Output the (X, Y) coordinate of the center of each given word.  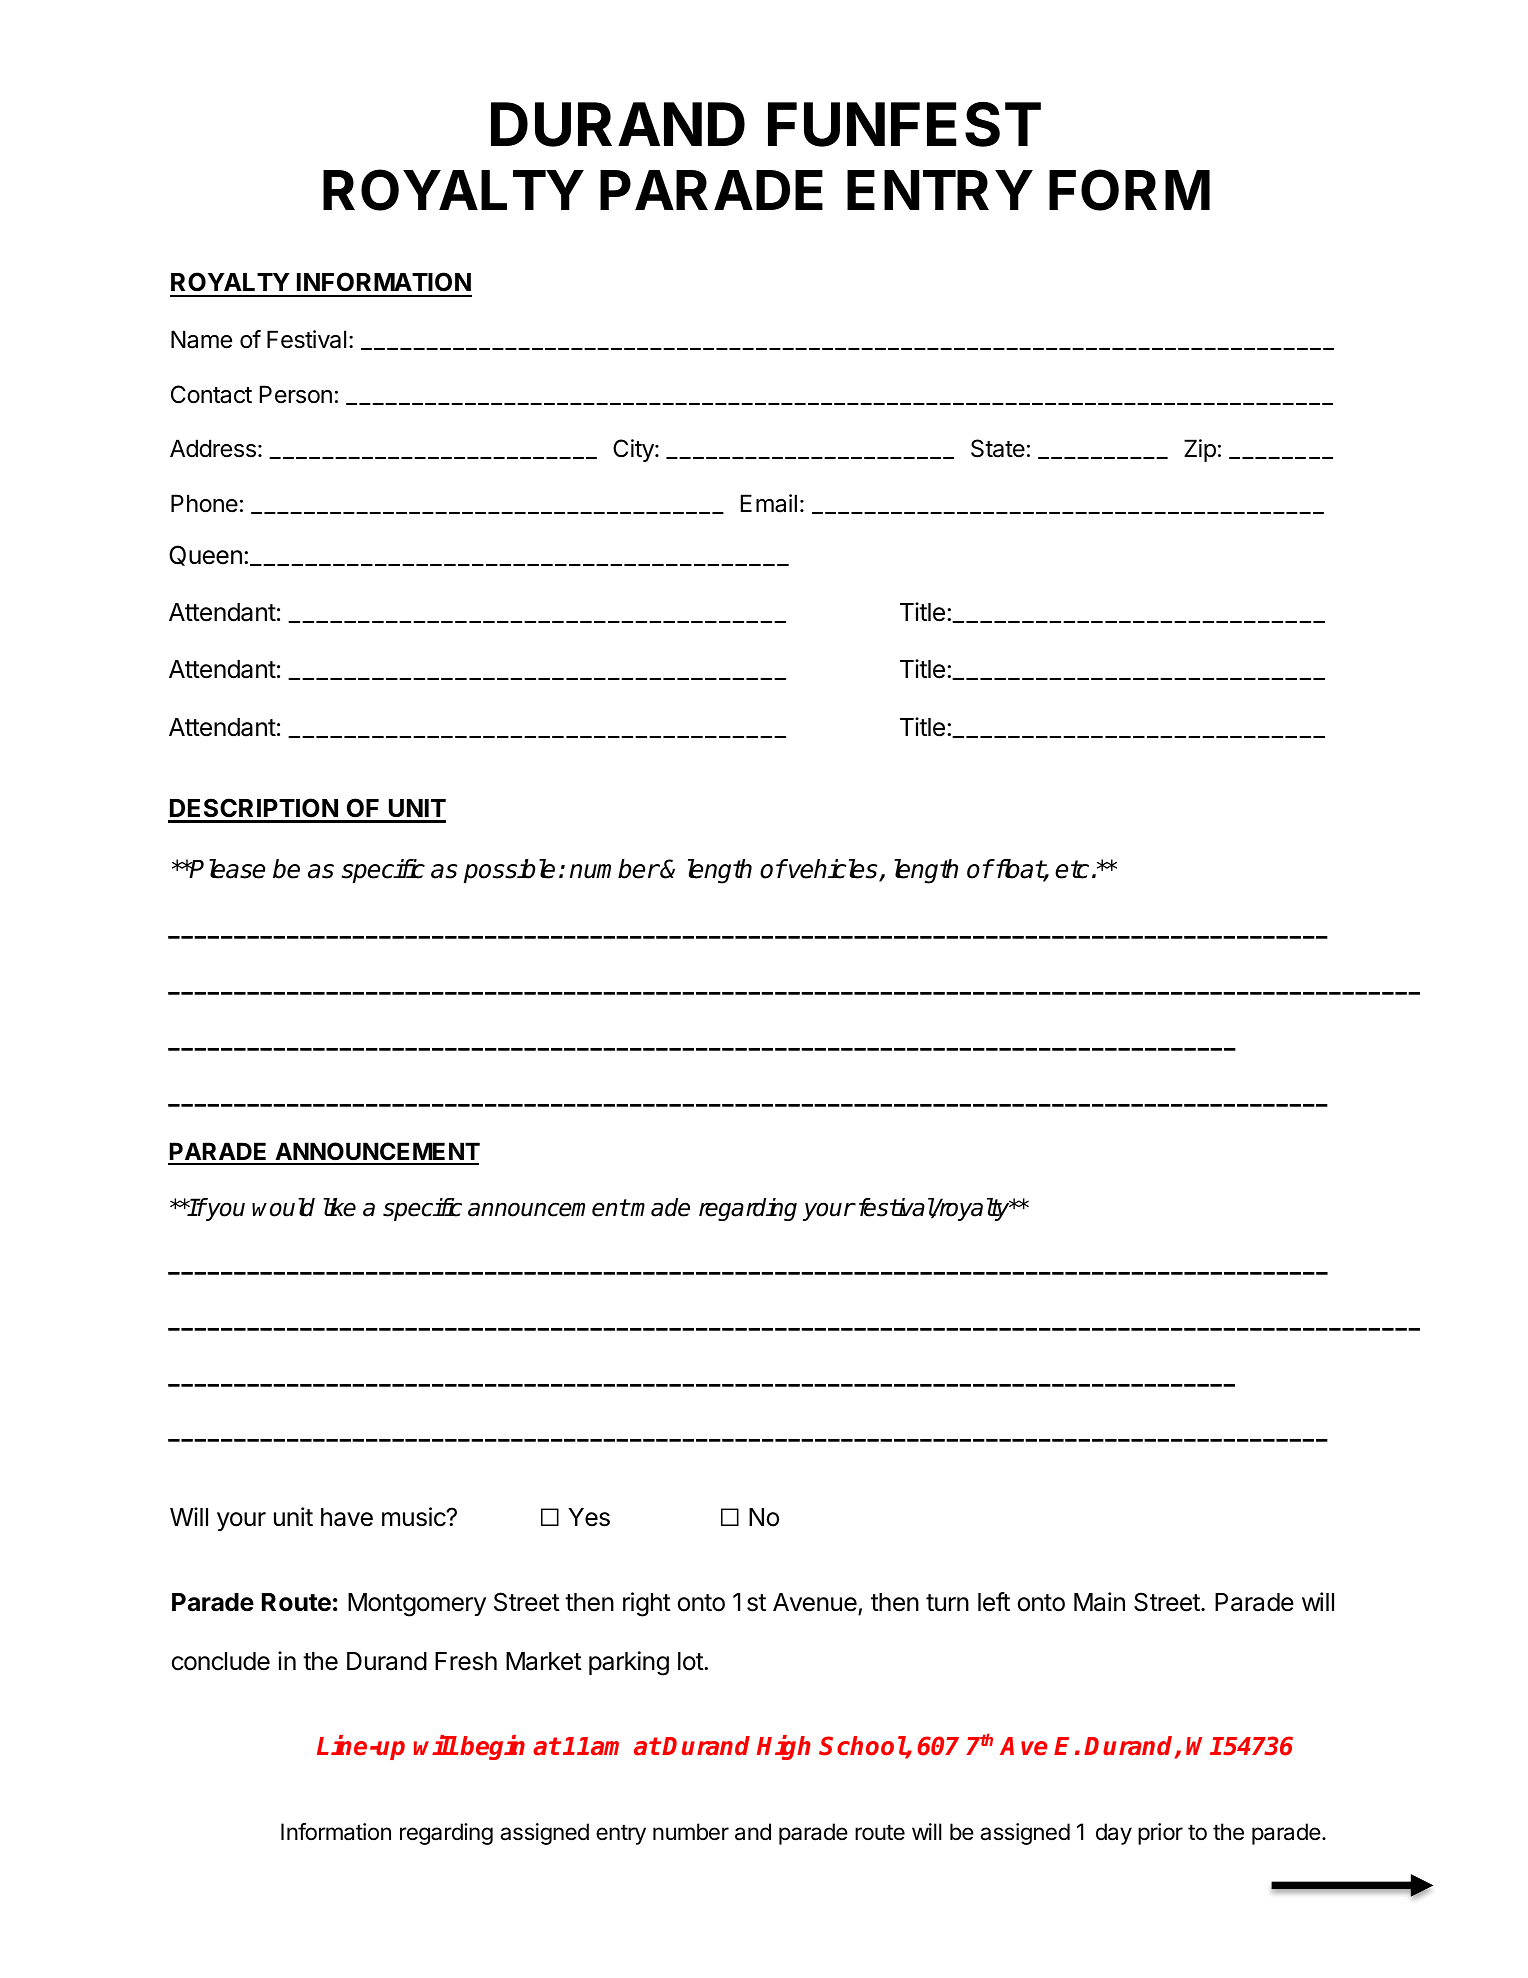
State (998, 448)
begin (492, 1747)
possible (509, 871)
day (1114, 1834)
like (339, 1207)
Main (1099, 1602)
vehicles (833, 870)
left (994, 1602)
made (660, 1207)
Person (296, 394)
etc (1072, 869)
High (784, 1747)
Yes (589, 1517)
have (347, 1517)
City (634, 450)
